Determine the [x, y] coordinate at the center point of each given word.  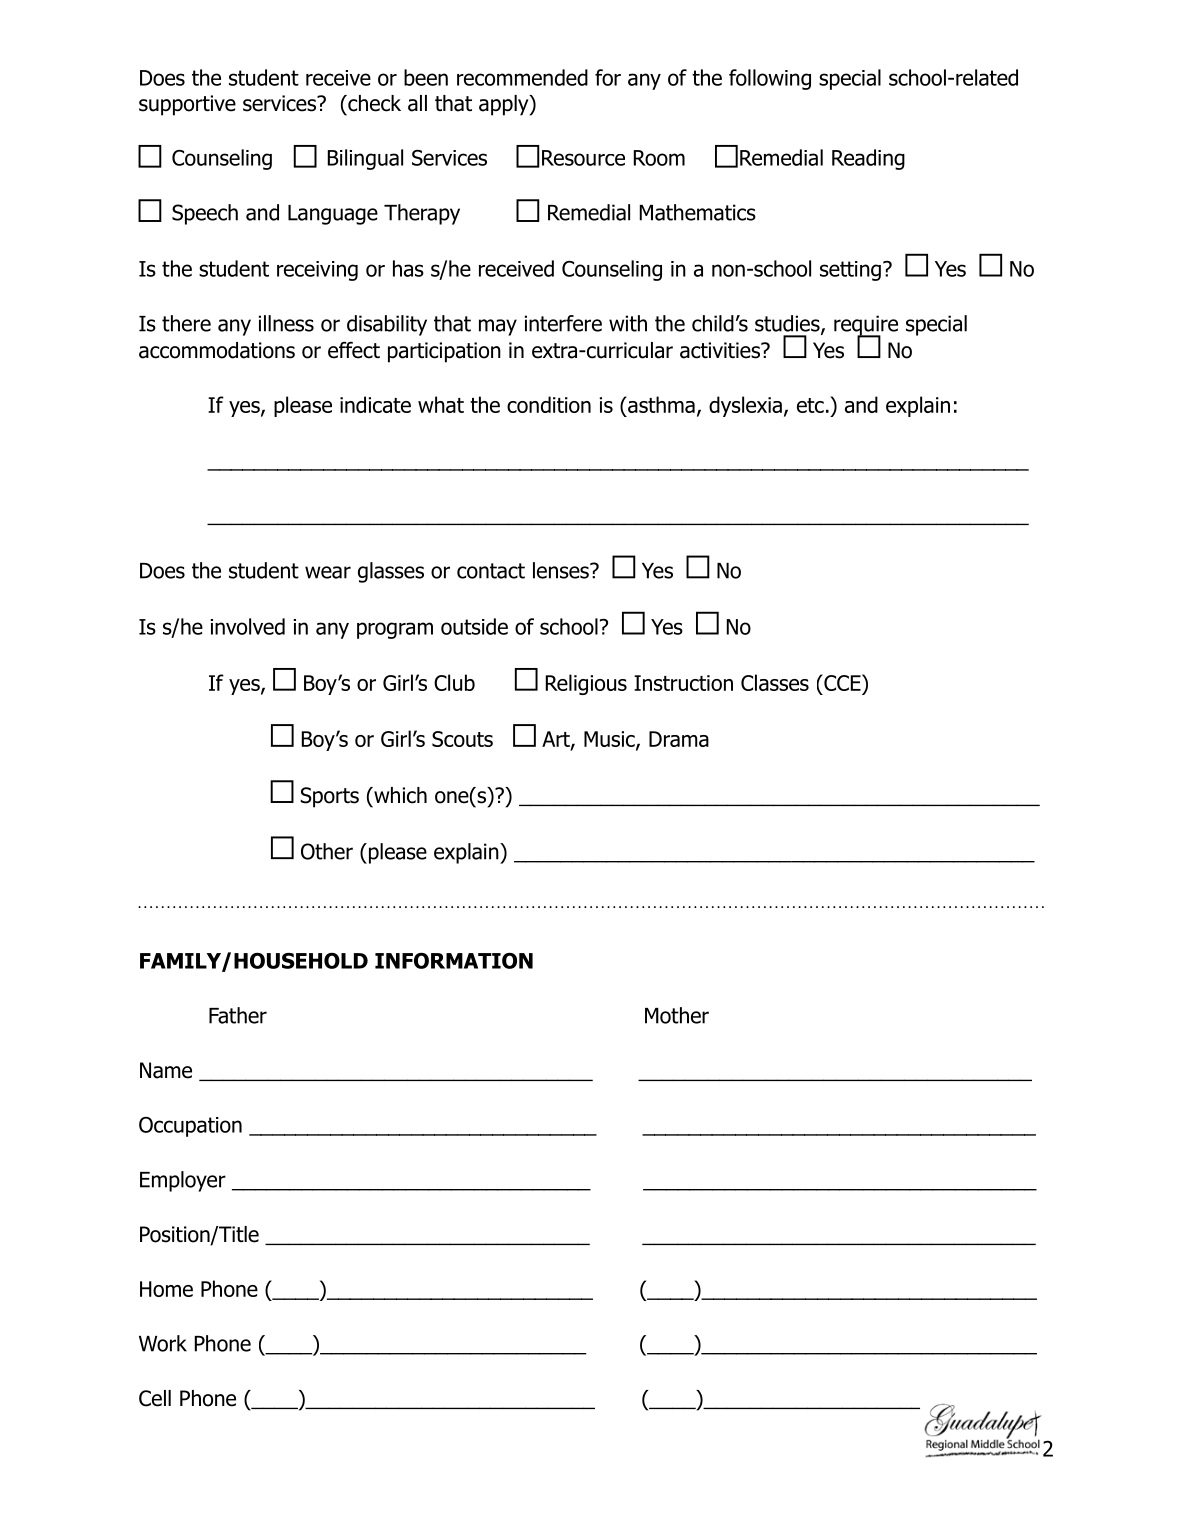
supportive [187, 105]
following [770, 79]
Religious [586, 684]
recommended [522, 77]
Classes [775, 682]
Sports [329, 797]
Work [163, 1343]
